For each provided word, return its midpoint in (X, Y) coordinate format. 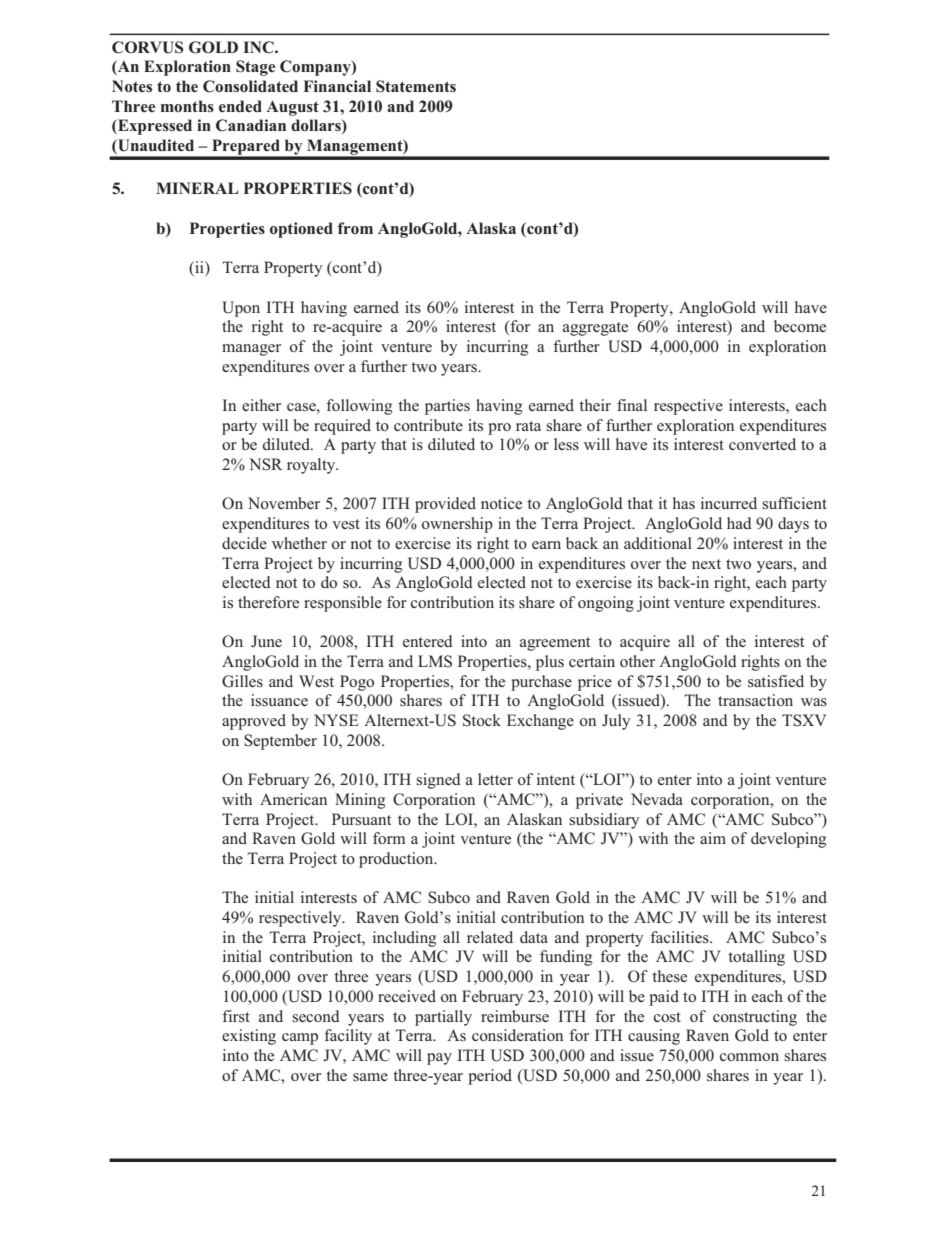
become (800, 326)
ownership (457, 525)
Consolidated (250, 86)
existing (249, 1037)
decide (244, 543)
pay (439, 1059)
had (739, 523)
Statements (416, 86)
